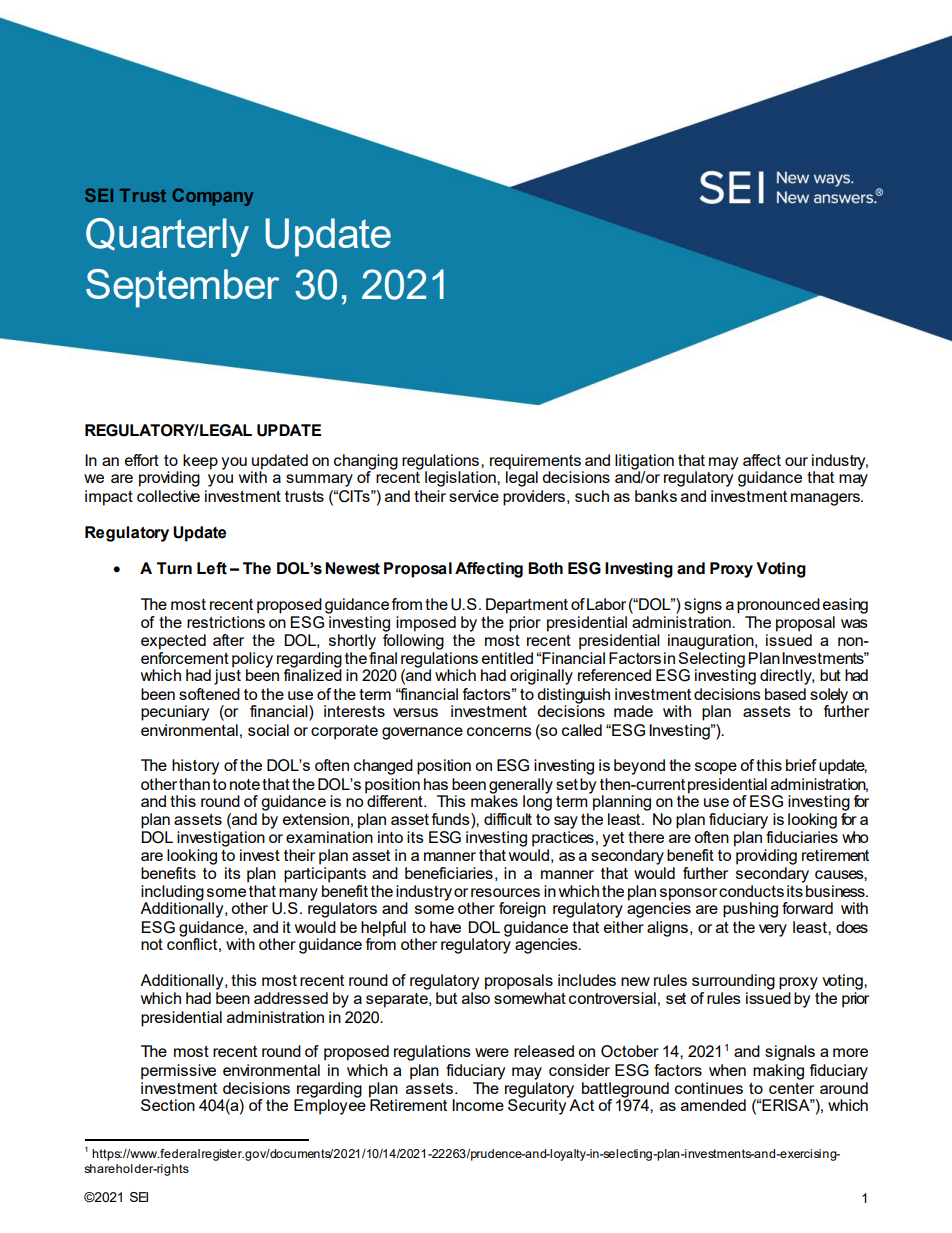  What do you see at coordinates (167, 237) in the screenshot?
I see `Quarterly` at bounding box center [167, 237].
